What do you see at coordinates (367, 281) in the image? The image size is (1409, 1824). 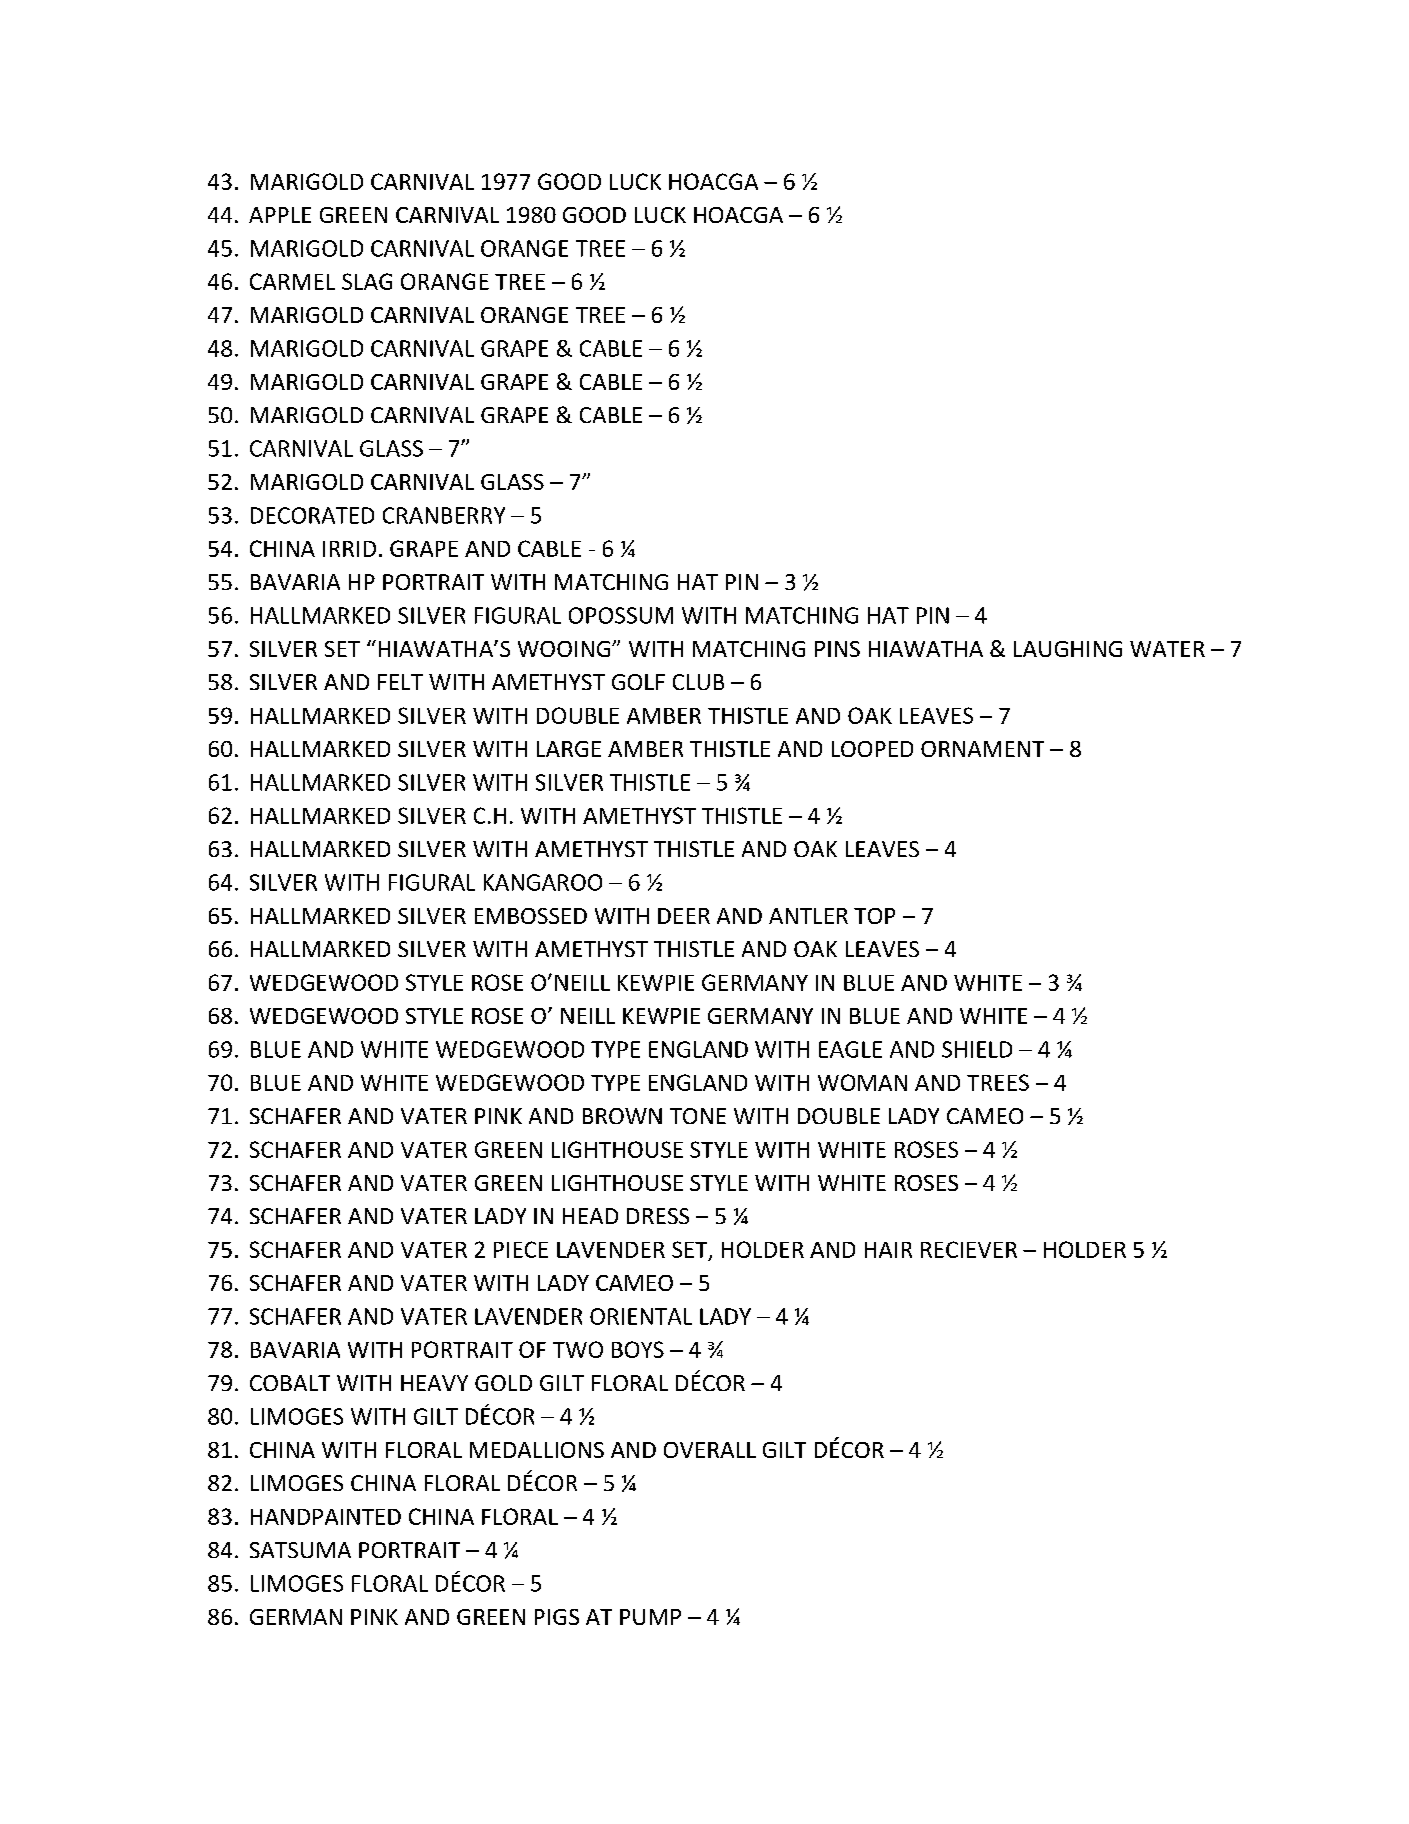 I see `SLAG` at bounding box center [367, 281].
